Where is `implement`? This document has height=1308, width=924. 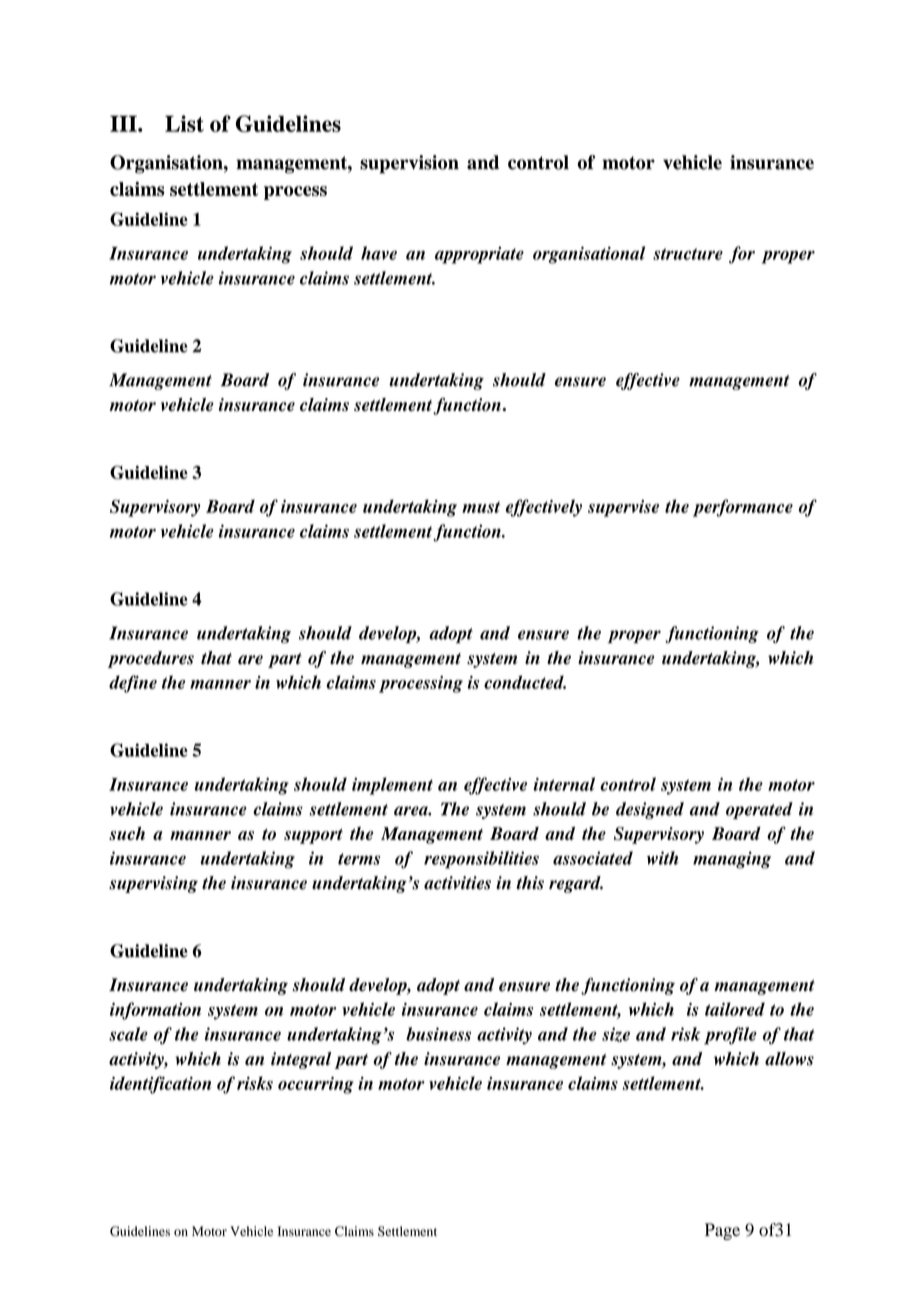
implement is located at coordinates (392, 786).
